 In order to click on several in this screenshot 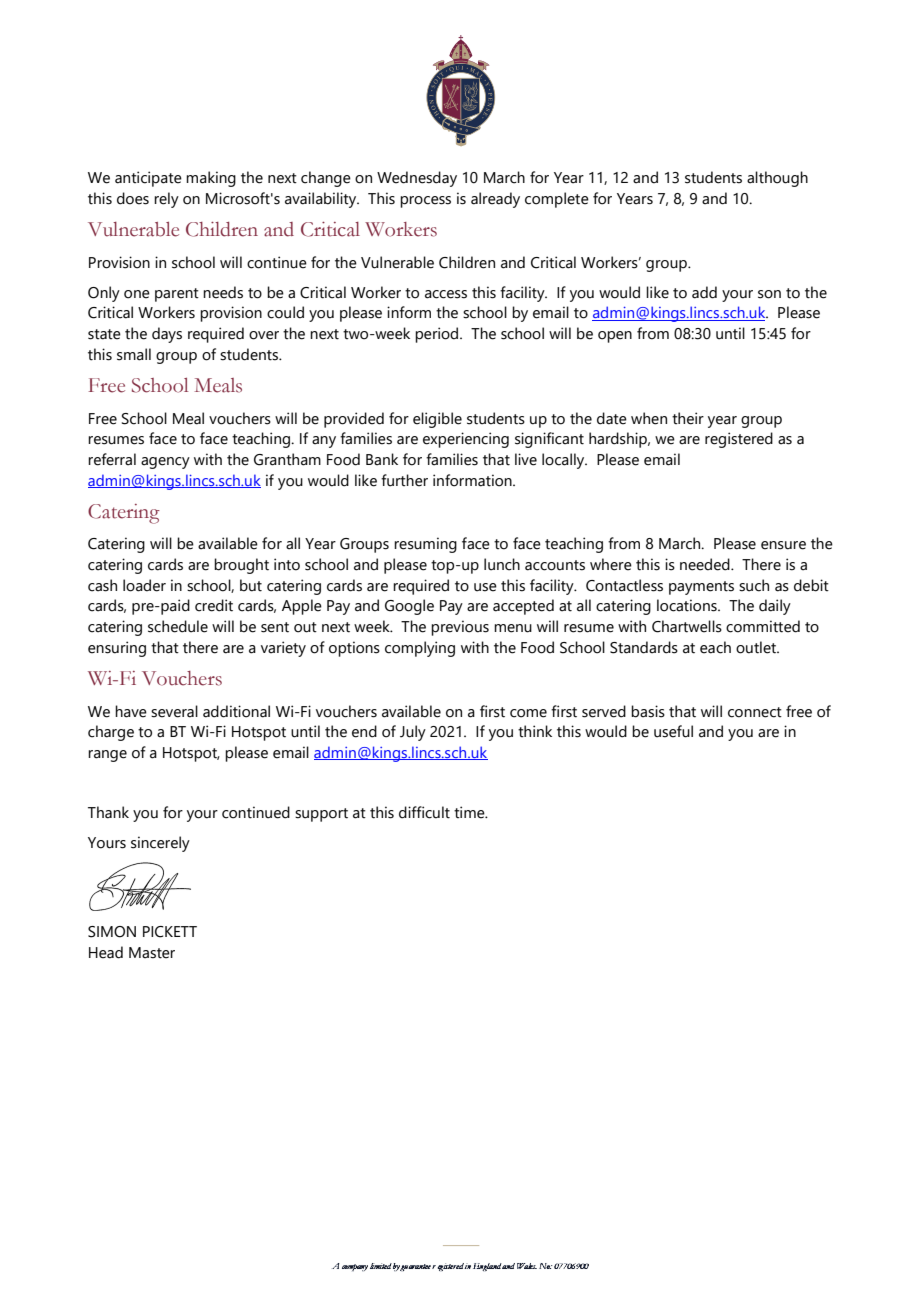, I will do `click(174, 711)`.
